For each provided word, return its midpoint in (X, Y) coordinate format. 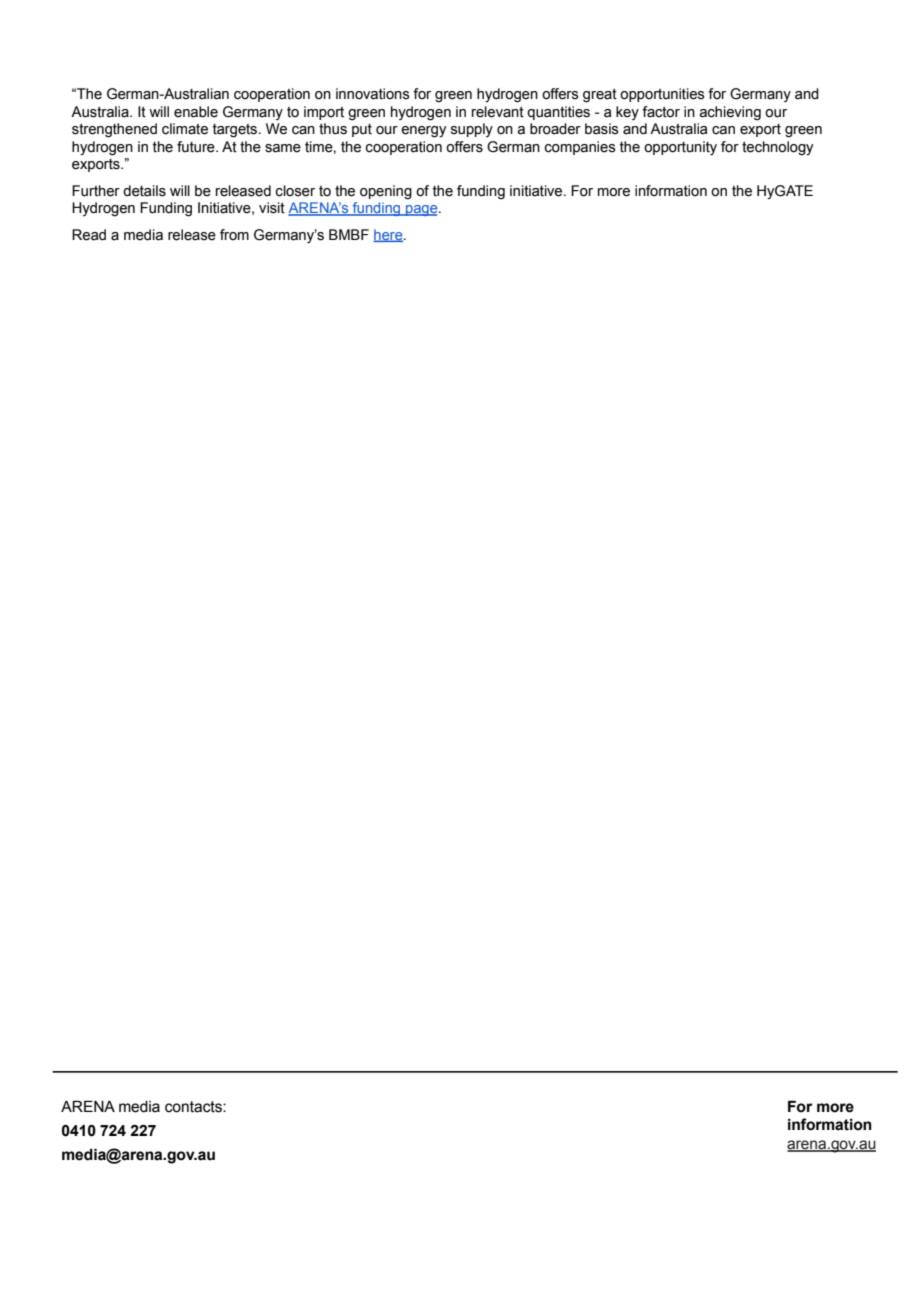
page (422, 210)
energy (423, 132)
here (389, 235)
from (234, 235)
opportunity (680, 148)
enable (196, 112)
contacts (194, 1107)
